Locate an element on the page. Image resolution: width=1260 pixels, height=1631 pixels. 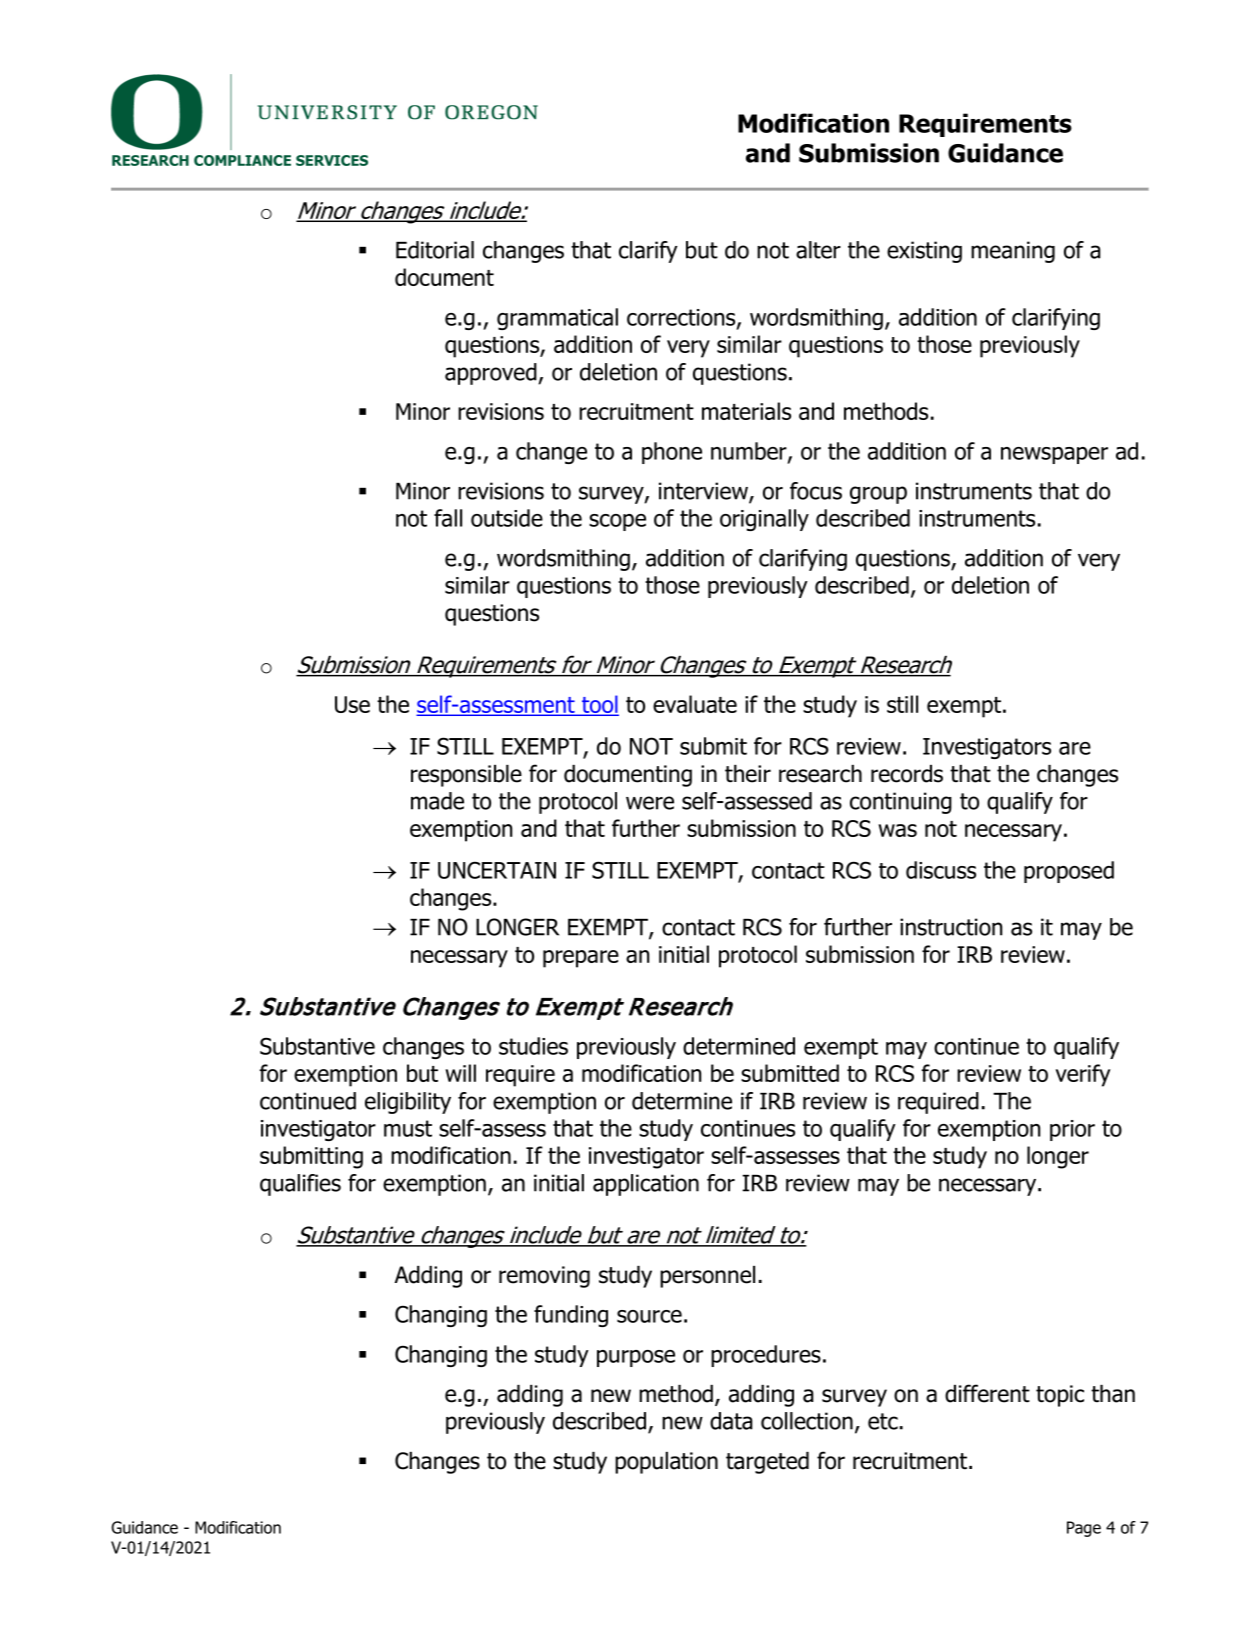
meaning is located at coordinates (1013, 252).
